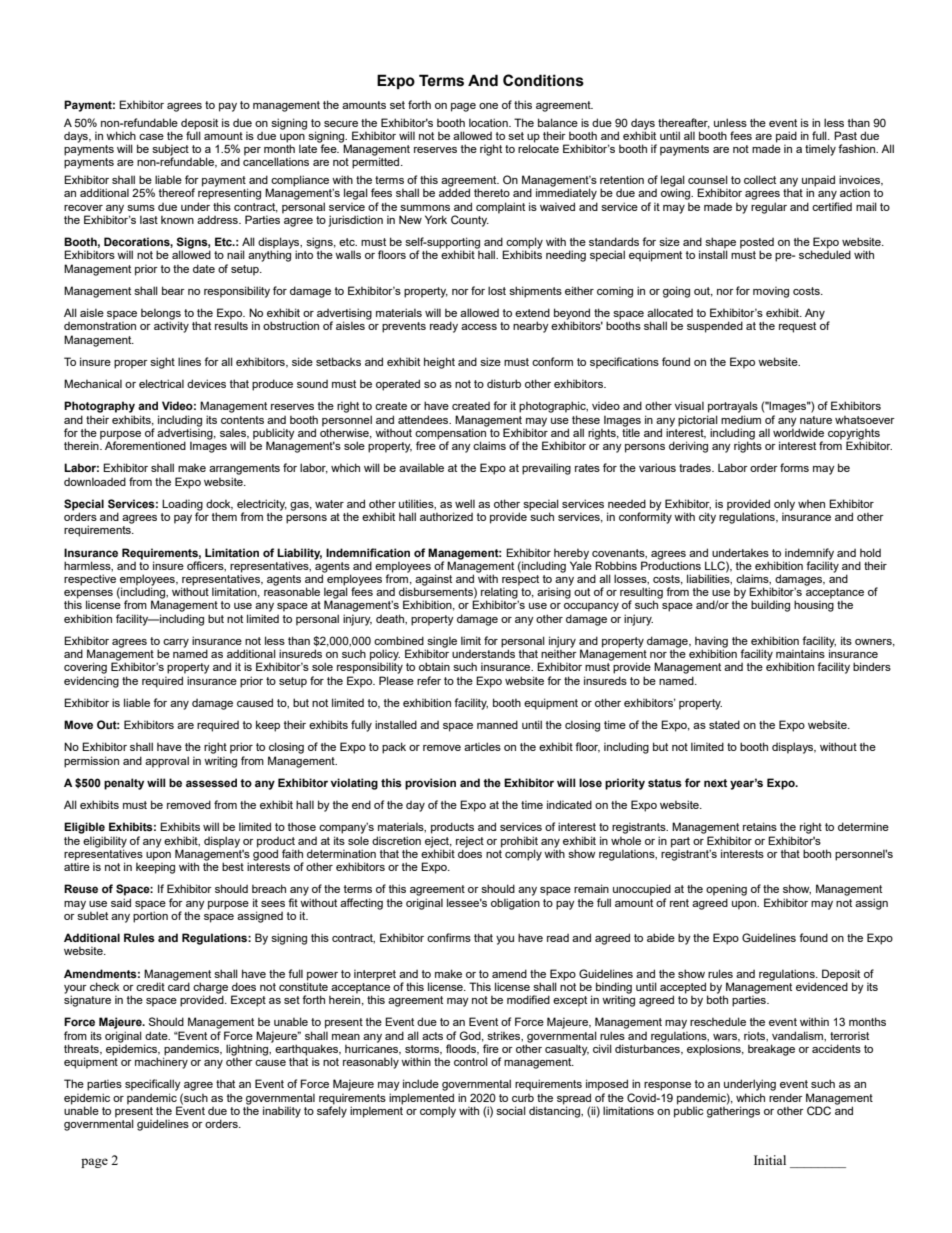 This screenshot has height=1233, width=952. Describe the element at coordinates (786, 1097) in the screenshot. I see `render` at that location.
